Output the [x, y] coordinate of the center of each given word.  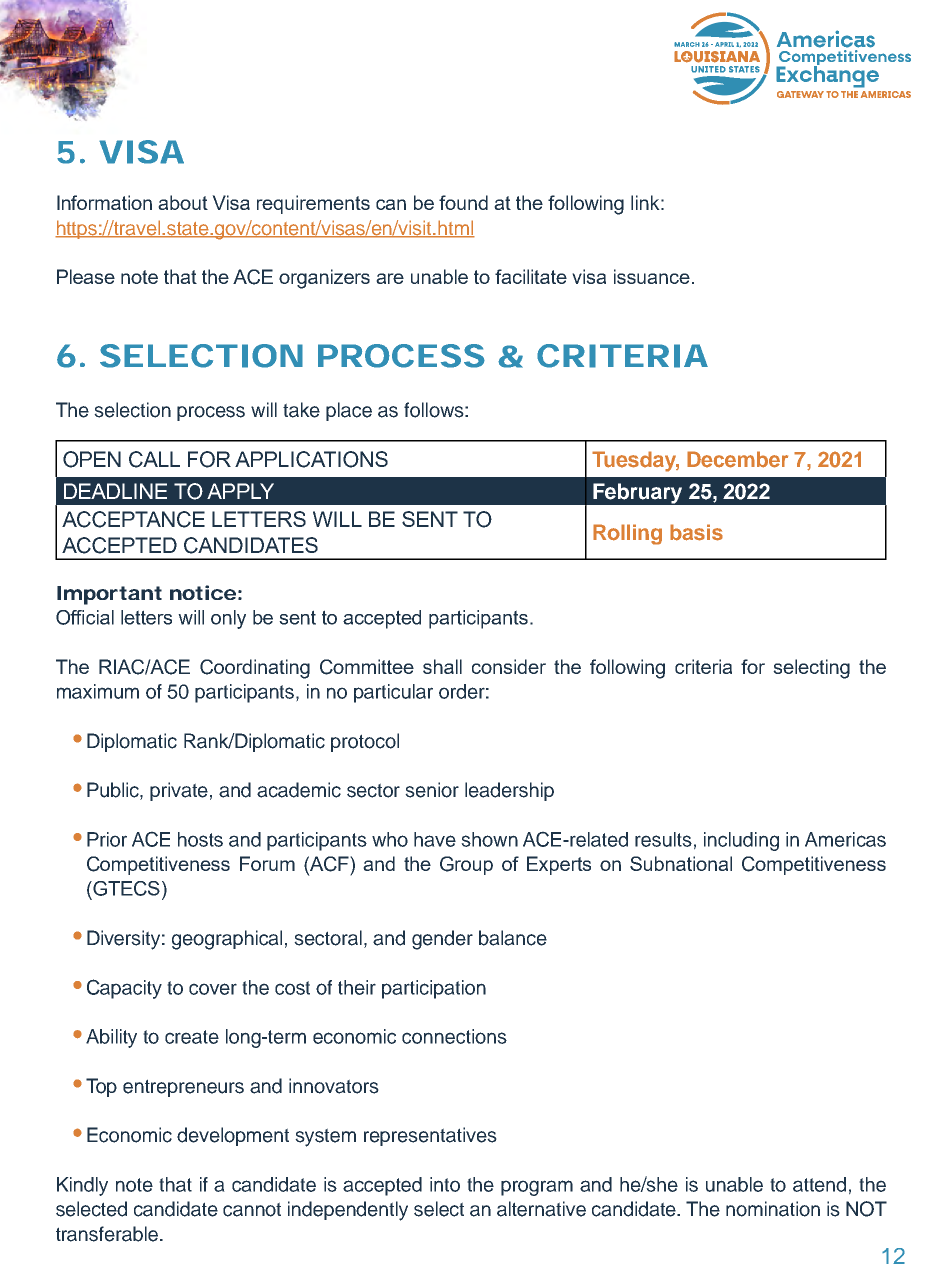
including [741, 841]
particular [393, 693]
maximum [98, 691]
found [463, 202]
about [183, 202]
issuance [652, 276]
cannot [252, 1209]
